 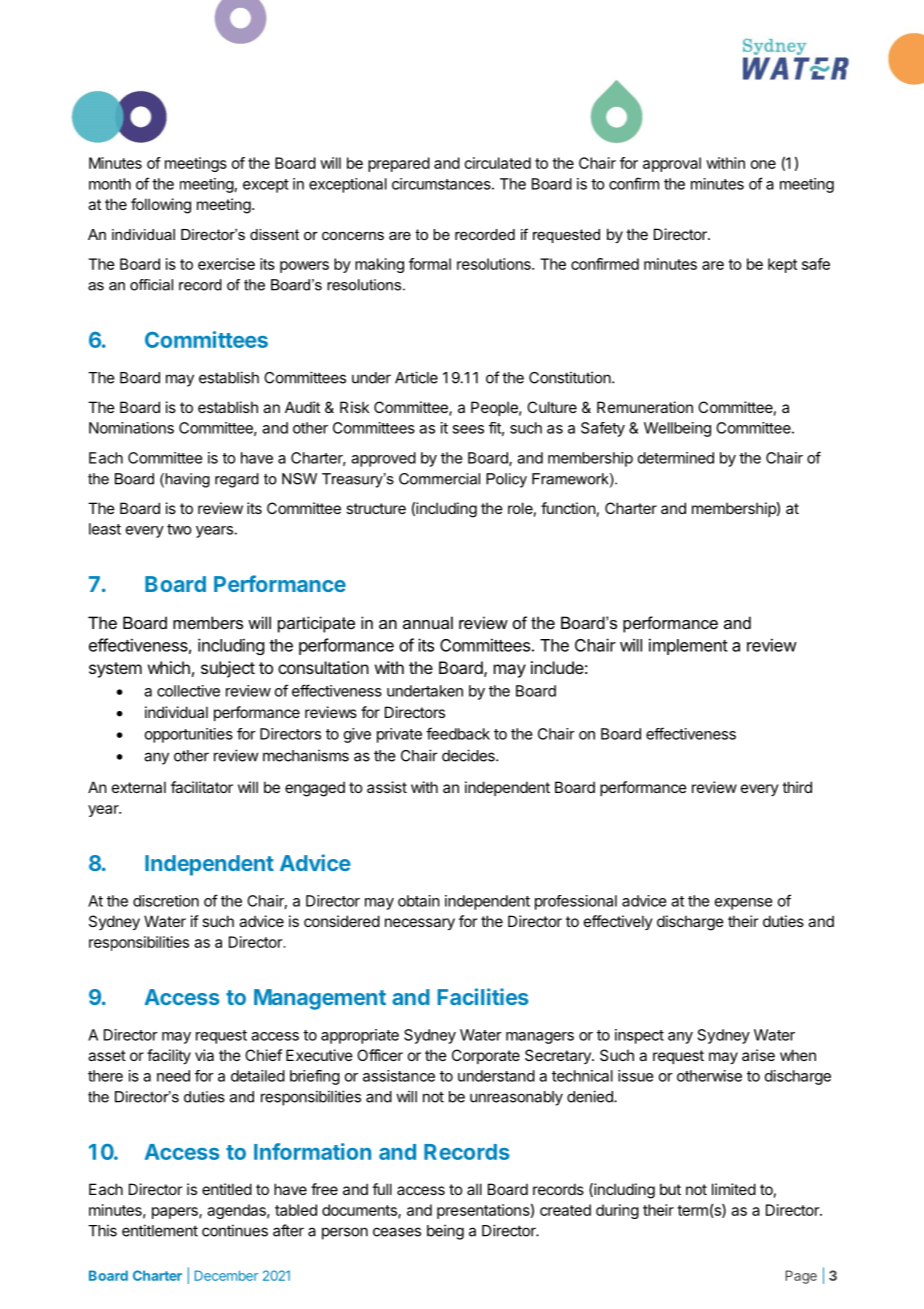 I want to click on entitlement, so click(x=160, y=1230).
